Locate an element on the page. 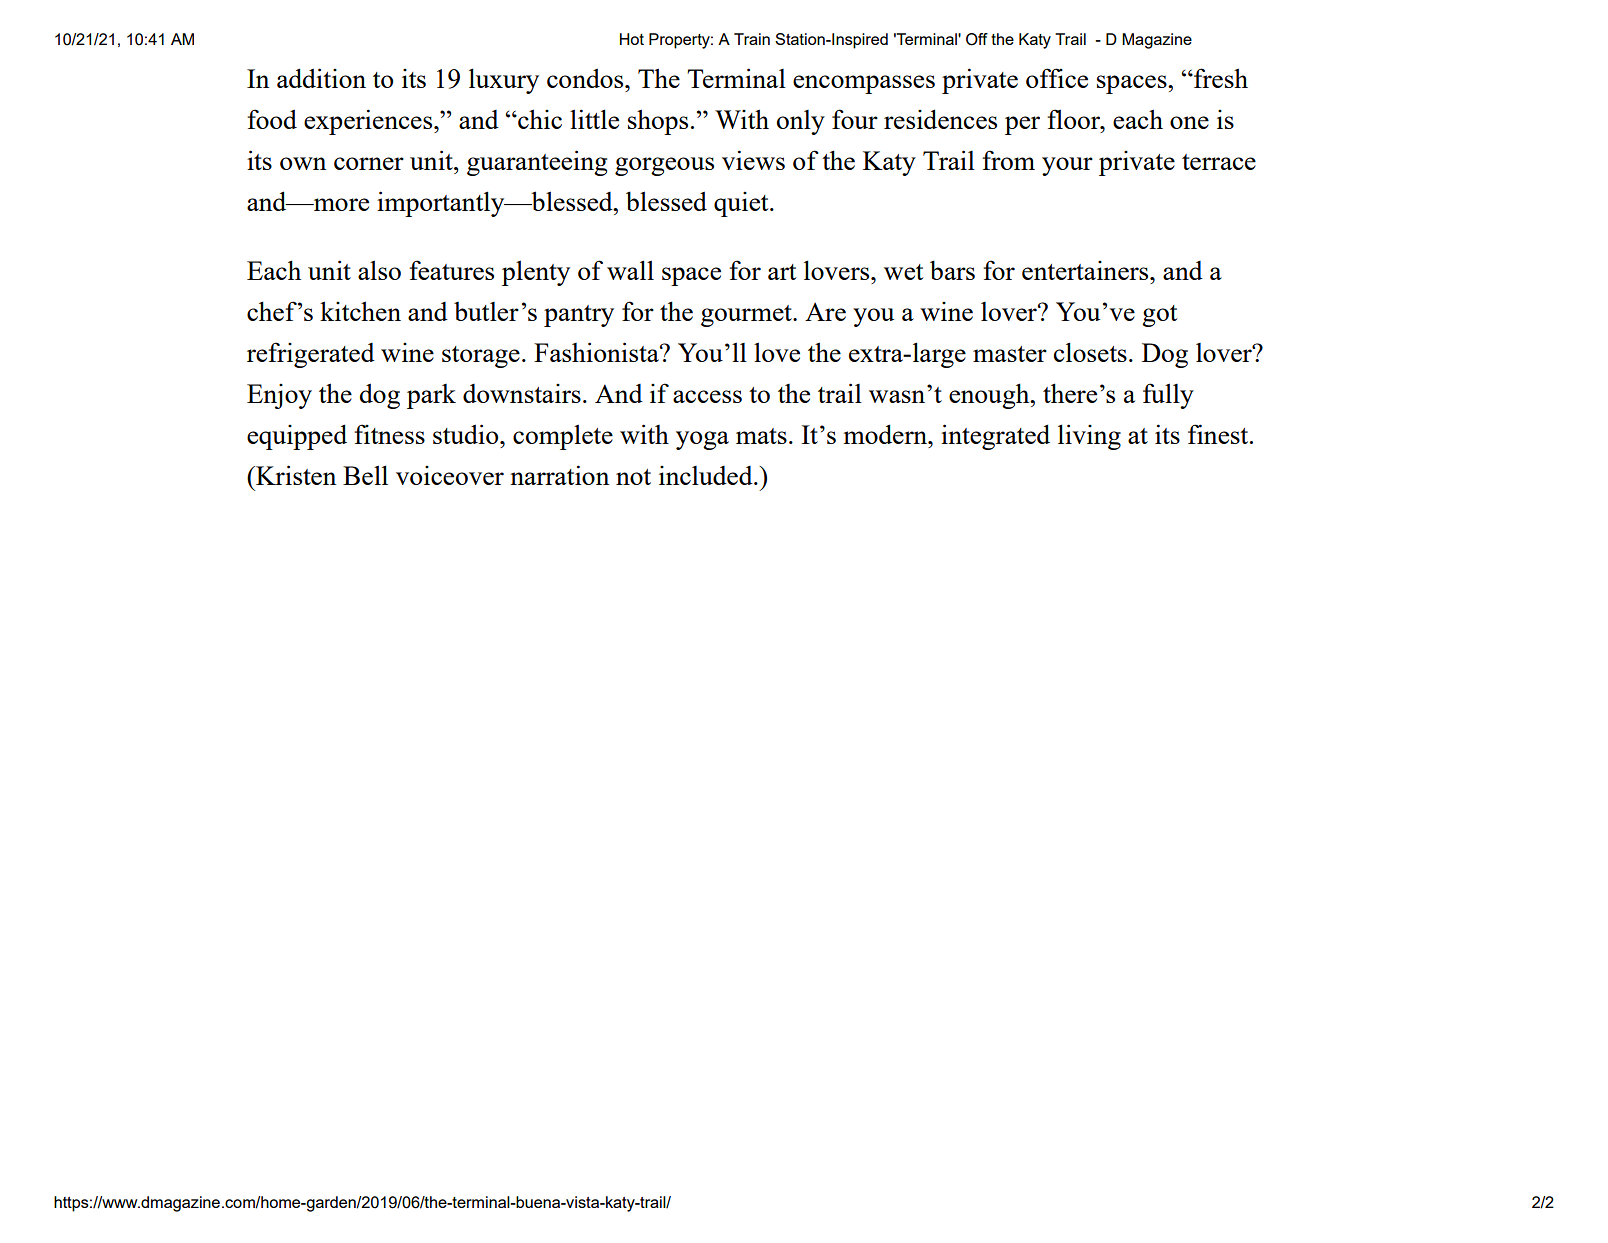 This image has height=1243, width=1608. Bell is located at coordinates (365, 475).
